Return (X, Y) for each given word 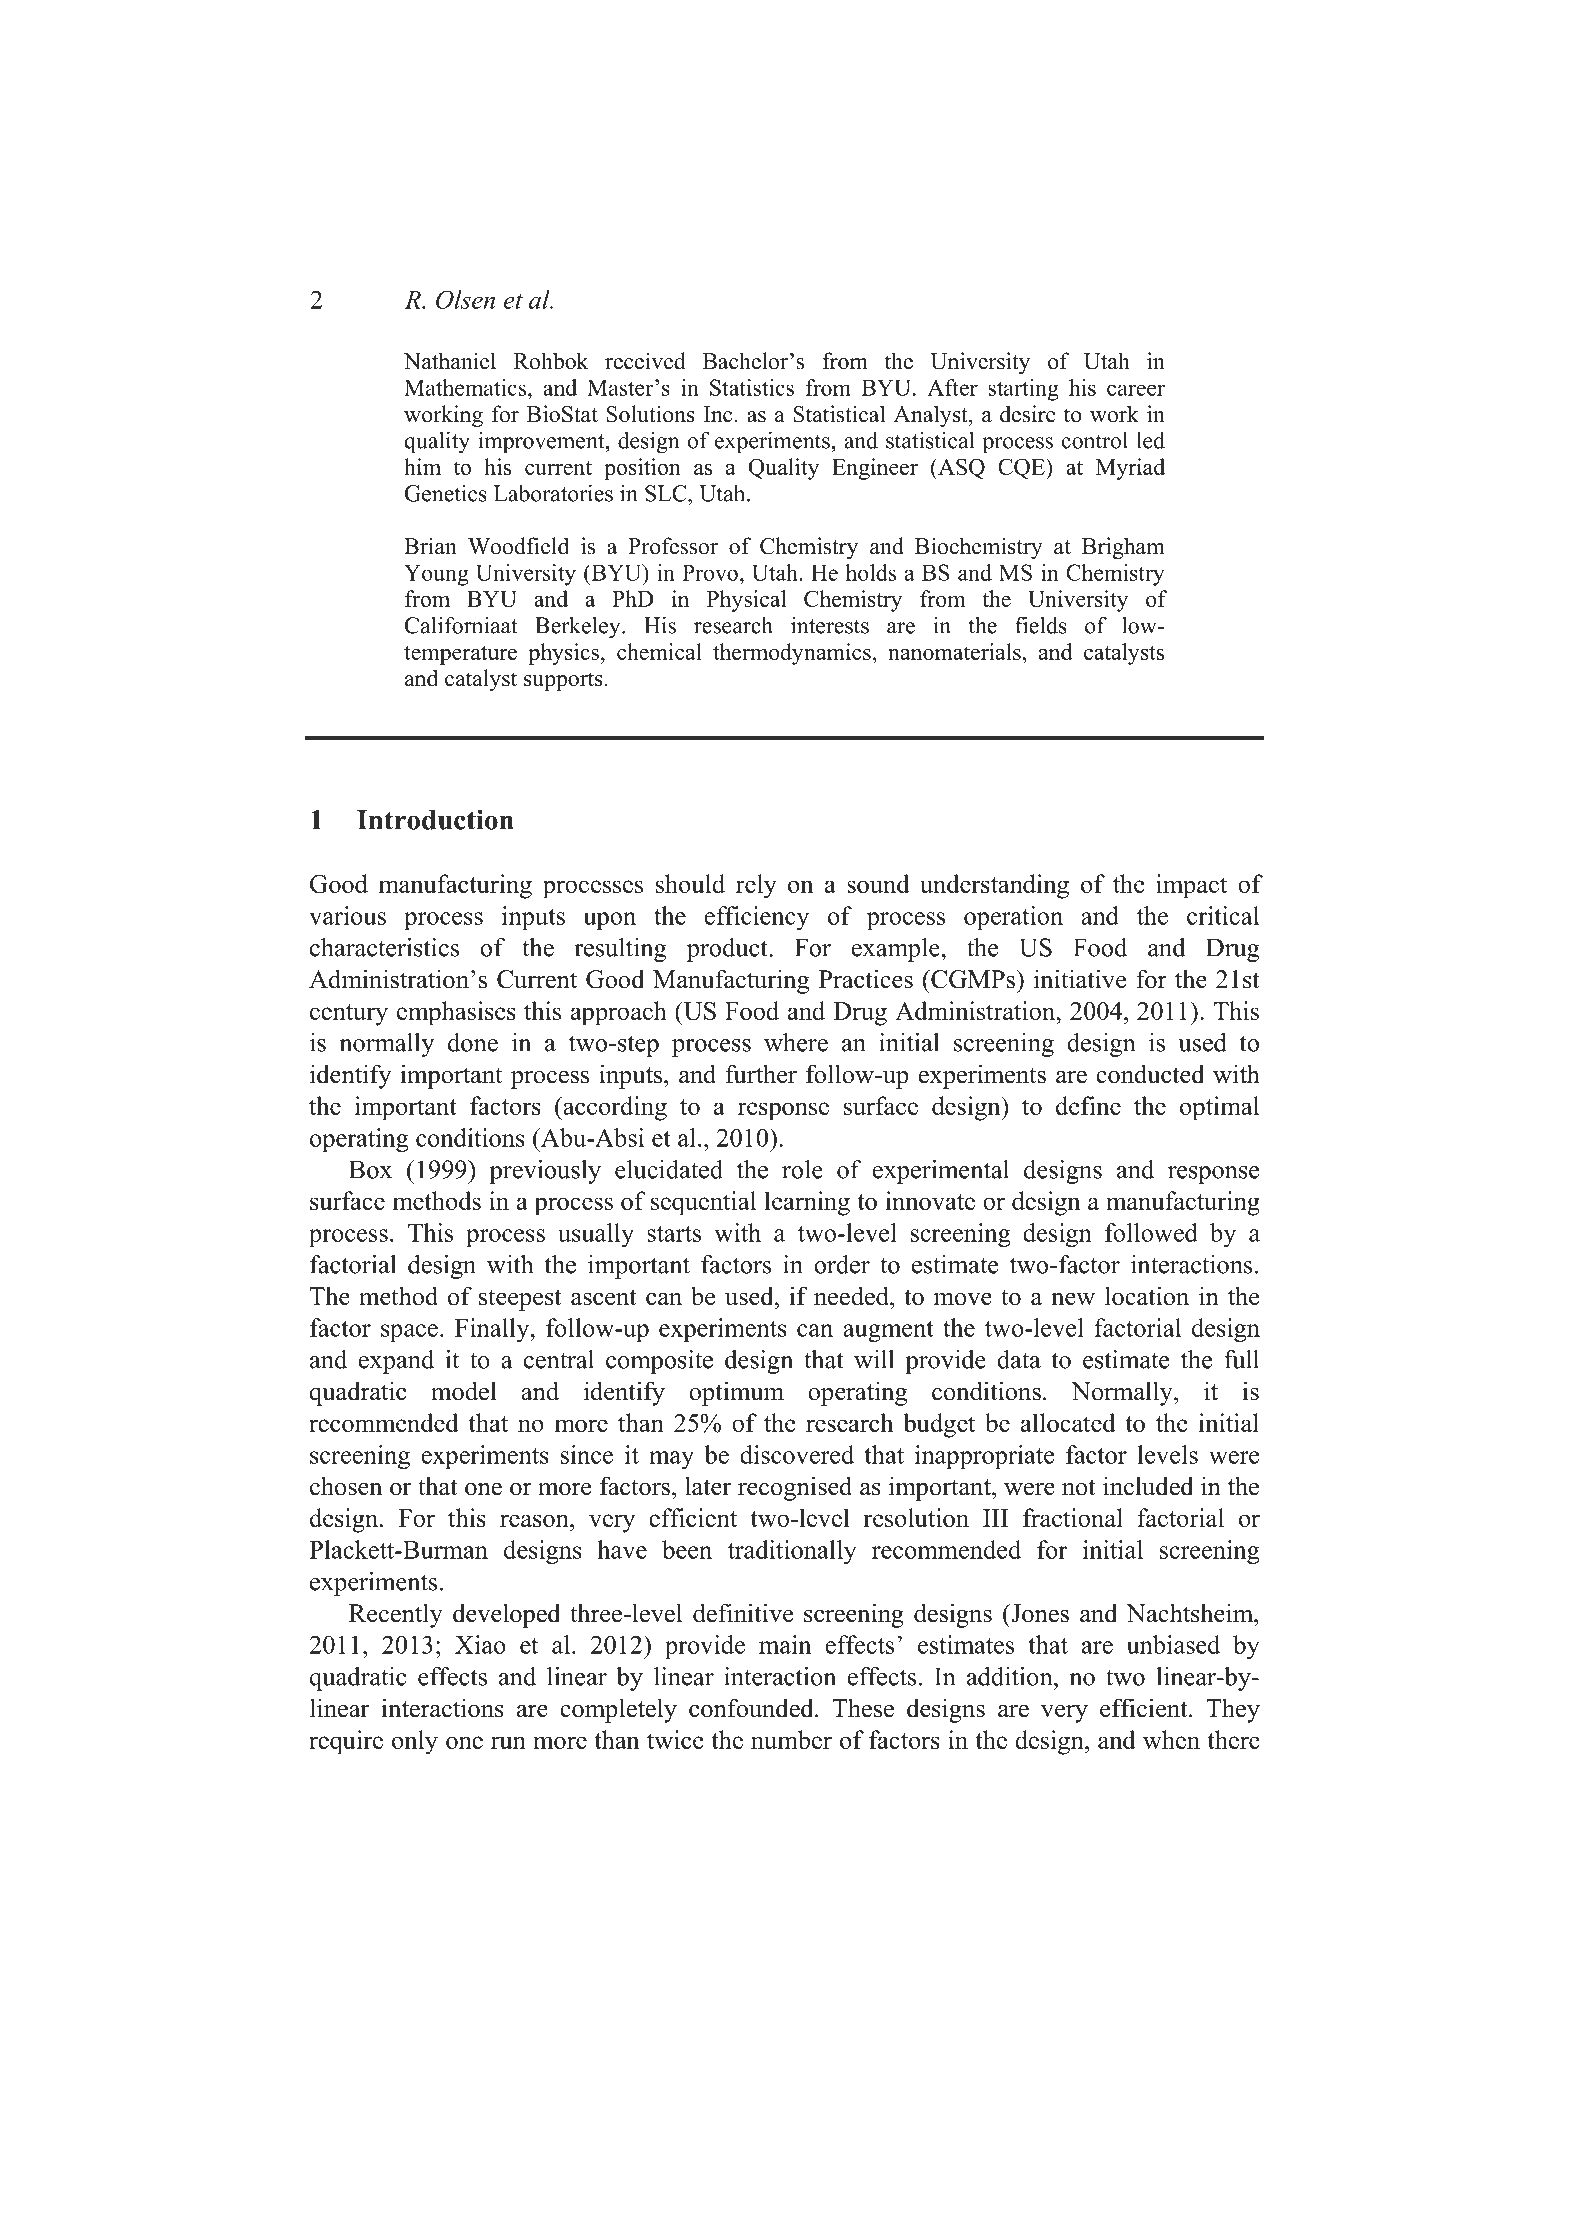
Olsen (465, 299)
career (1136, 390)
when (1171, 1739)
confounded (752, 1708)
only (415, 1742)
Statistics (752, 387)
